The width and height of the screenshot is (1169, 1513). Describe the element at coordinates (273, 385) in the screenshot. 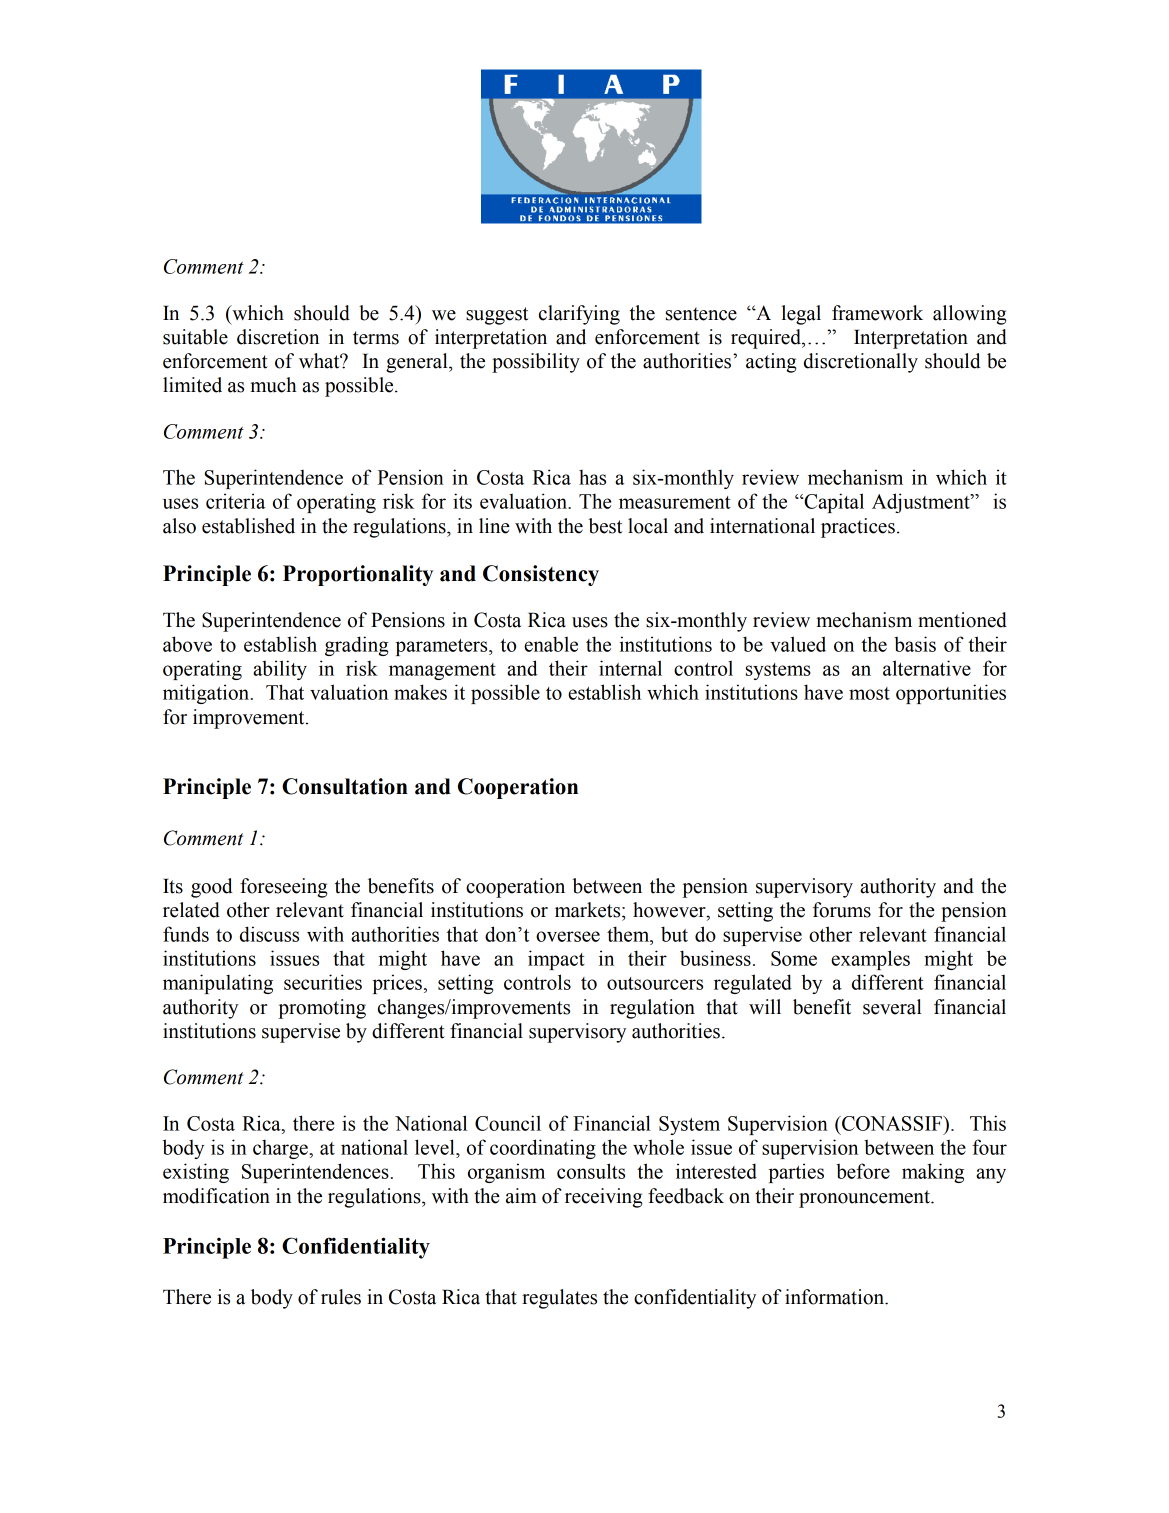

I see `much` at that location.
